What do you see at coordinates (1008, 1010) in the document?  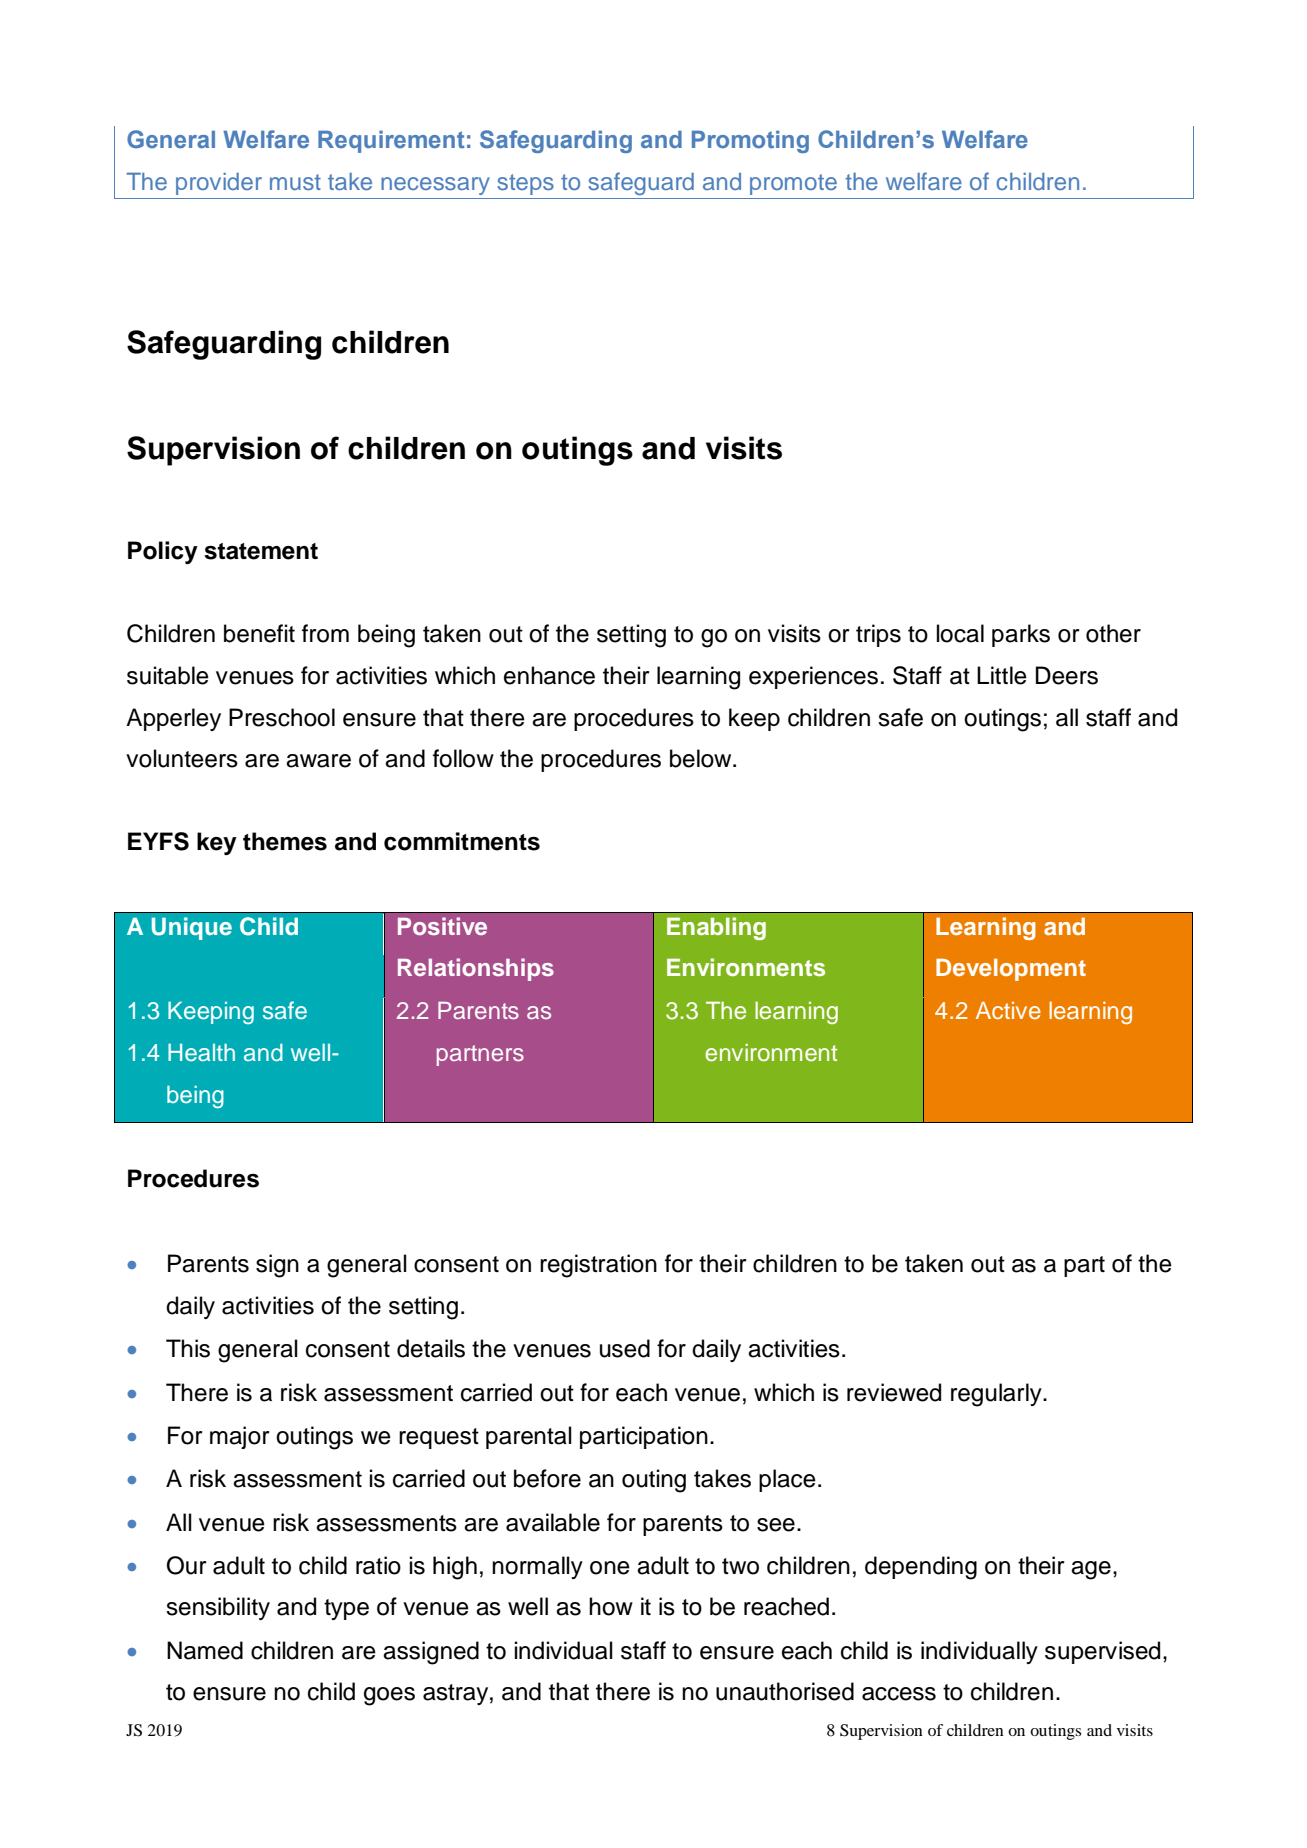 I see `Active` at bounding box center [1008, 1010].
